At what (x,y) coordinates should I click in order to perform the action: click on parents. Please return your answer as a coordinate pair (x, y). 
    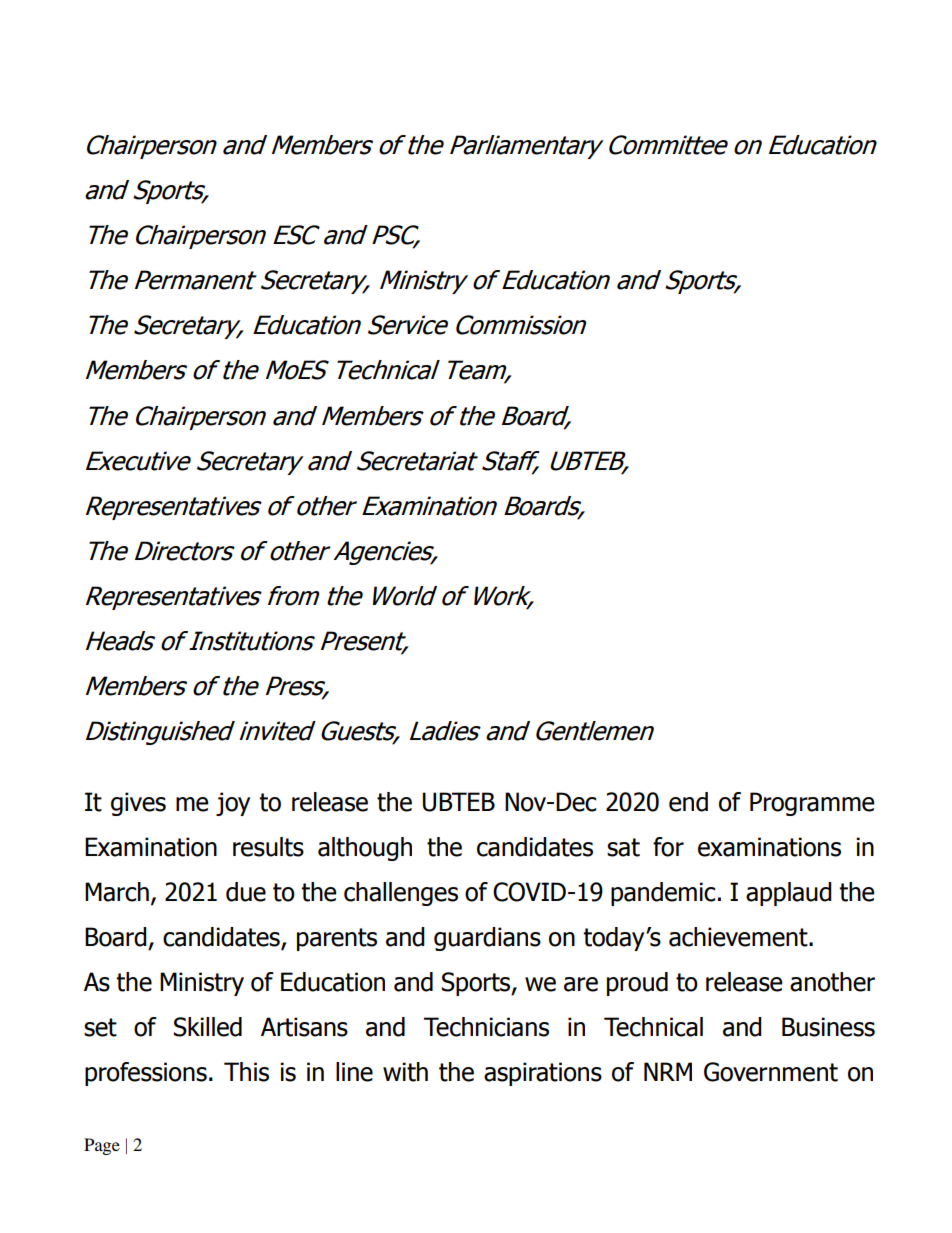
    Looking at the image, I should click on (337, 939).
